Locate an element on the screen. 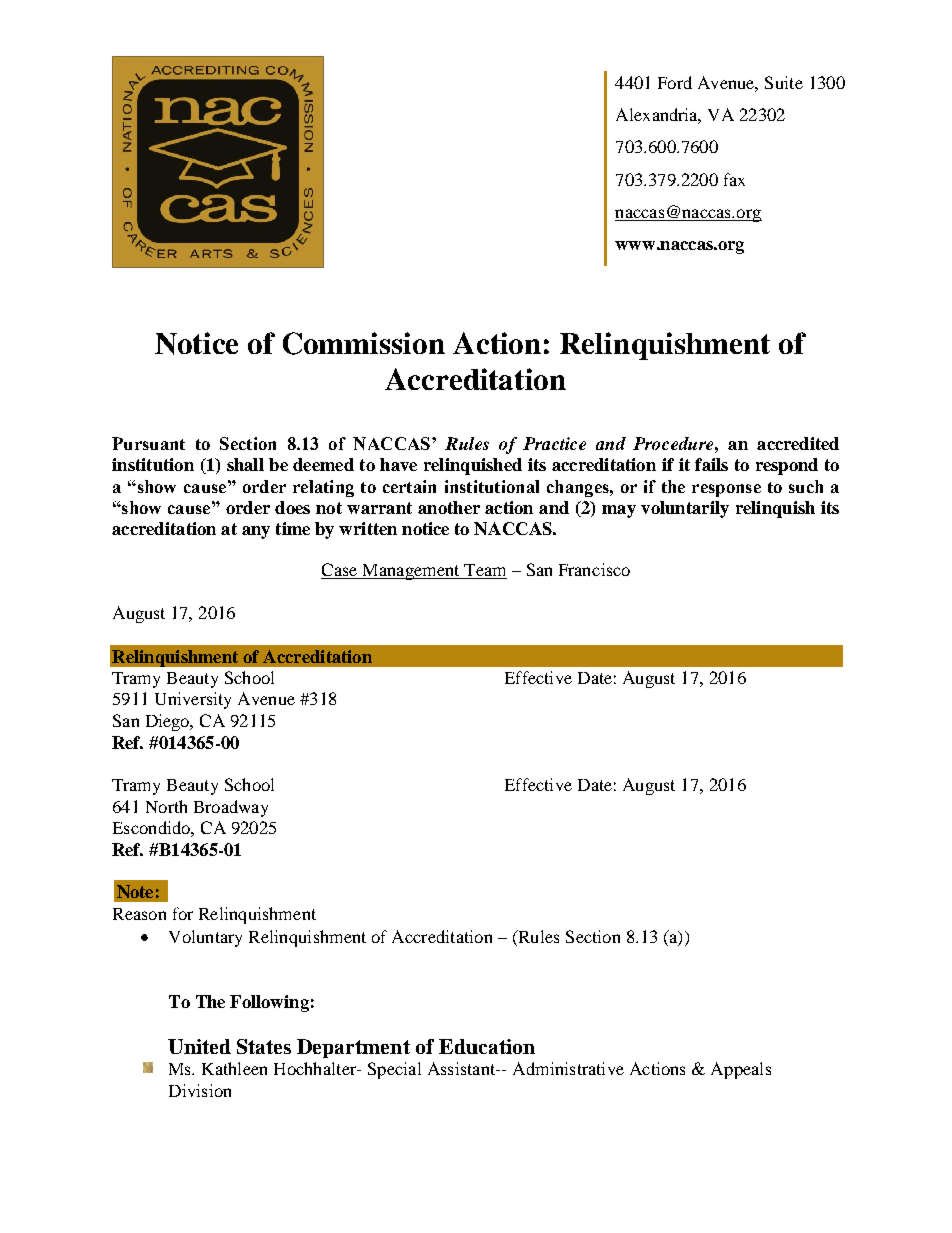 This screenshot has height=1233, width=952. Ford is located at coordinates (675, 82).
